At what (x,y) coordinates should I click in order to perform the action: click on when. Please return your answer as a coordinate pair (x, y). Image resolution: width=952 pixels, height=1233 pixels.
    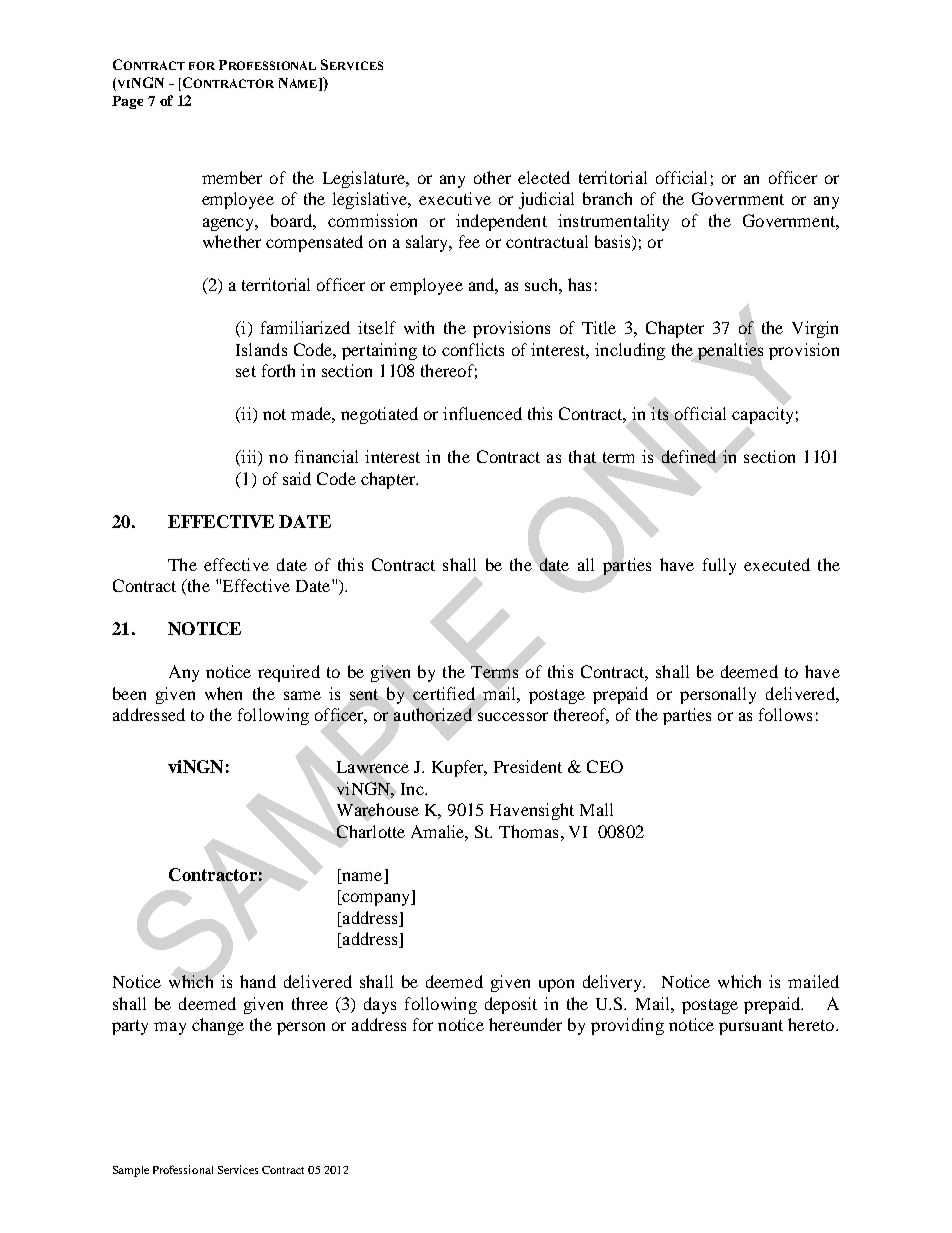
    Looking at the image, I should click on (223, 693).
